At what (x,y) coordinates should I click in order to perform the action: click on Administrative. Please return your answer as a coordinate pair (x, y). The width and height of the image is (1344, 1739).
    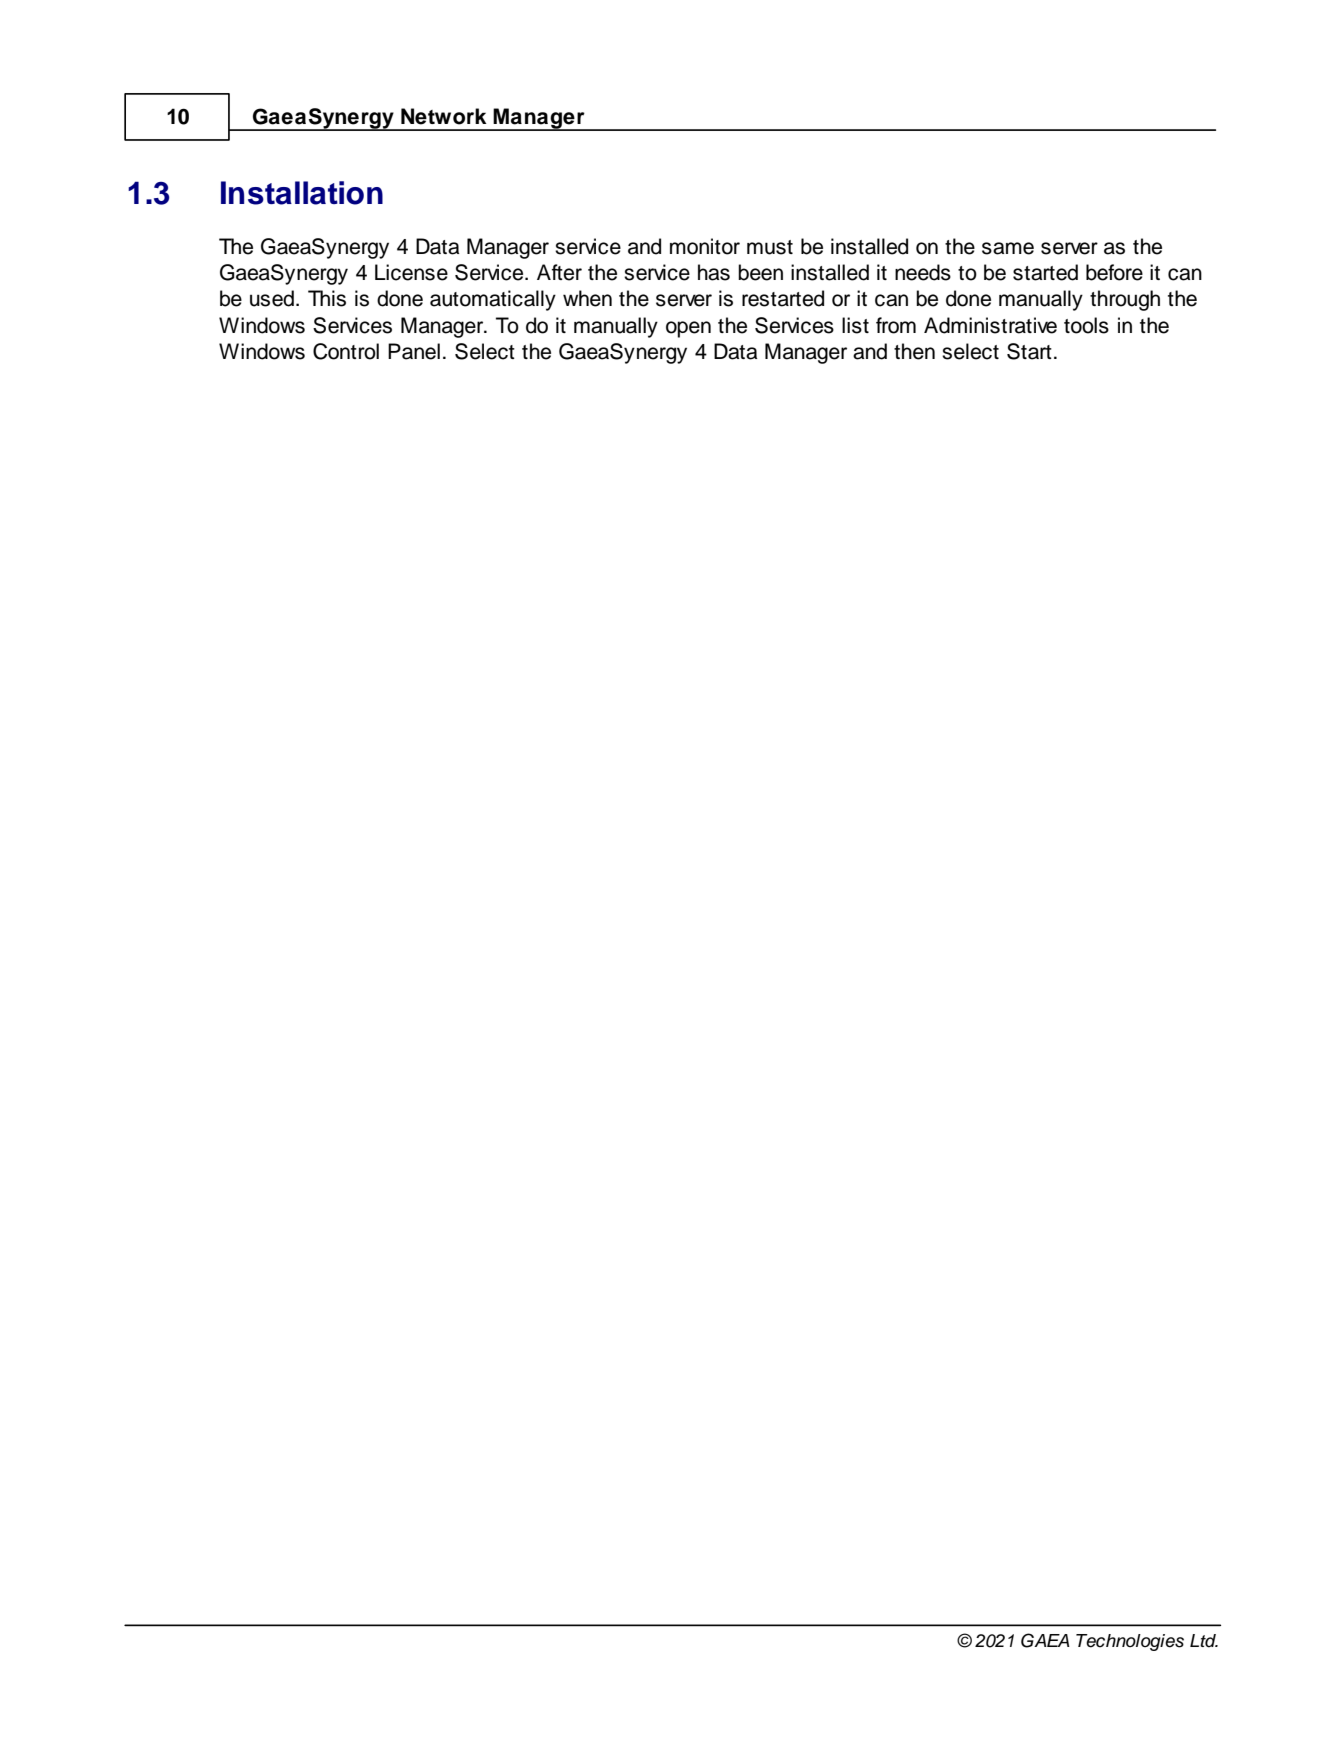
    Looking at the image, I should click on (990, 325).
